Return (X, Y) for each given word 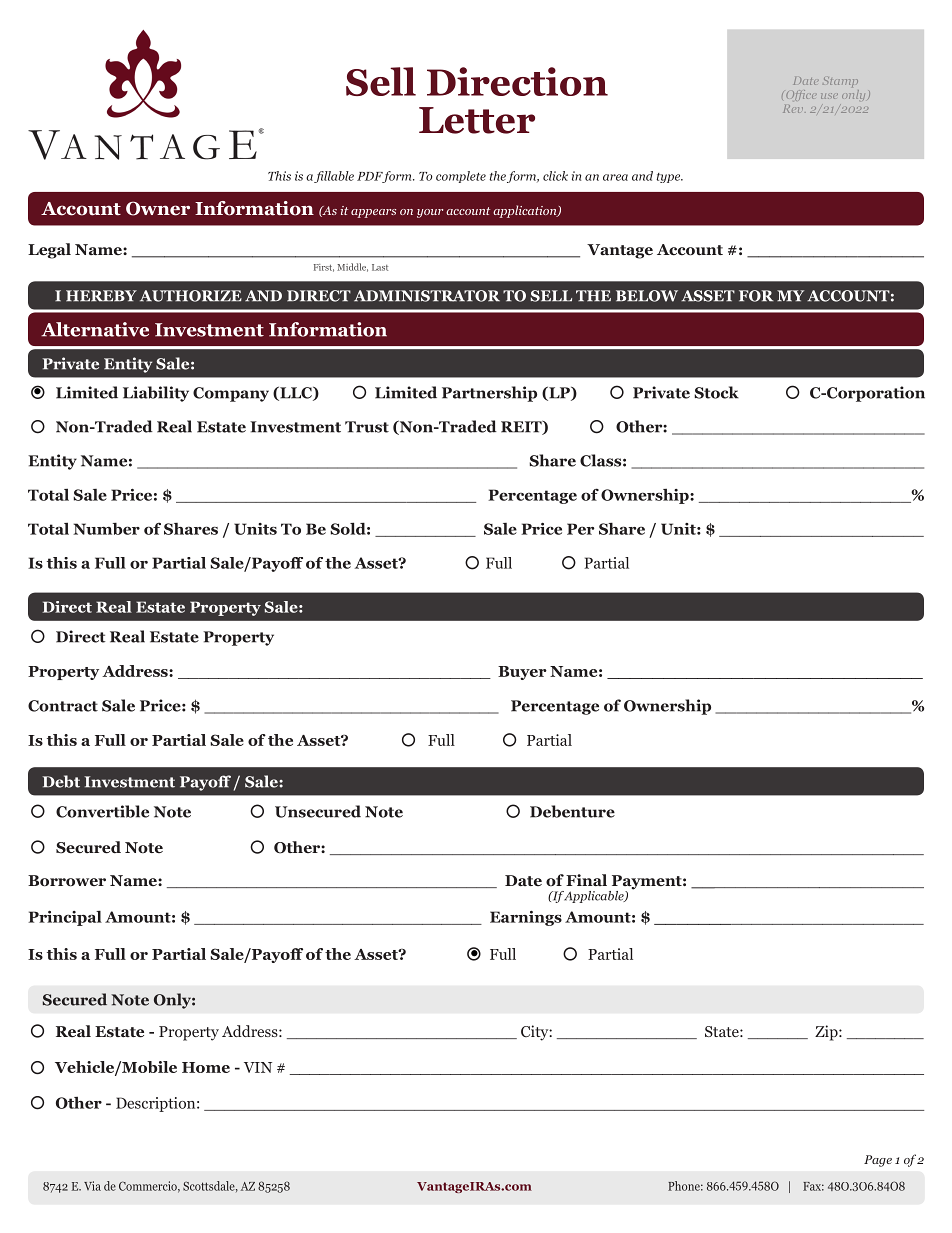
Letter (477, 120)
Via (92, 1186)
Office (801, 95)
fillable (334, 177)
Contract (63, 706)
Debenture (572, 811)
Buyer (522, 673)
